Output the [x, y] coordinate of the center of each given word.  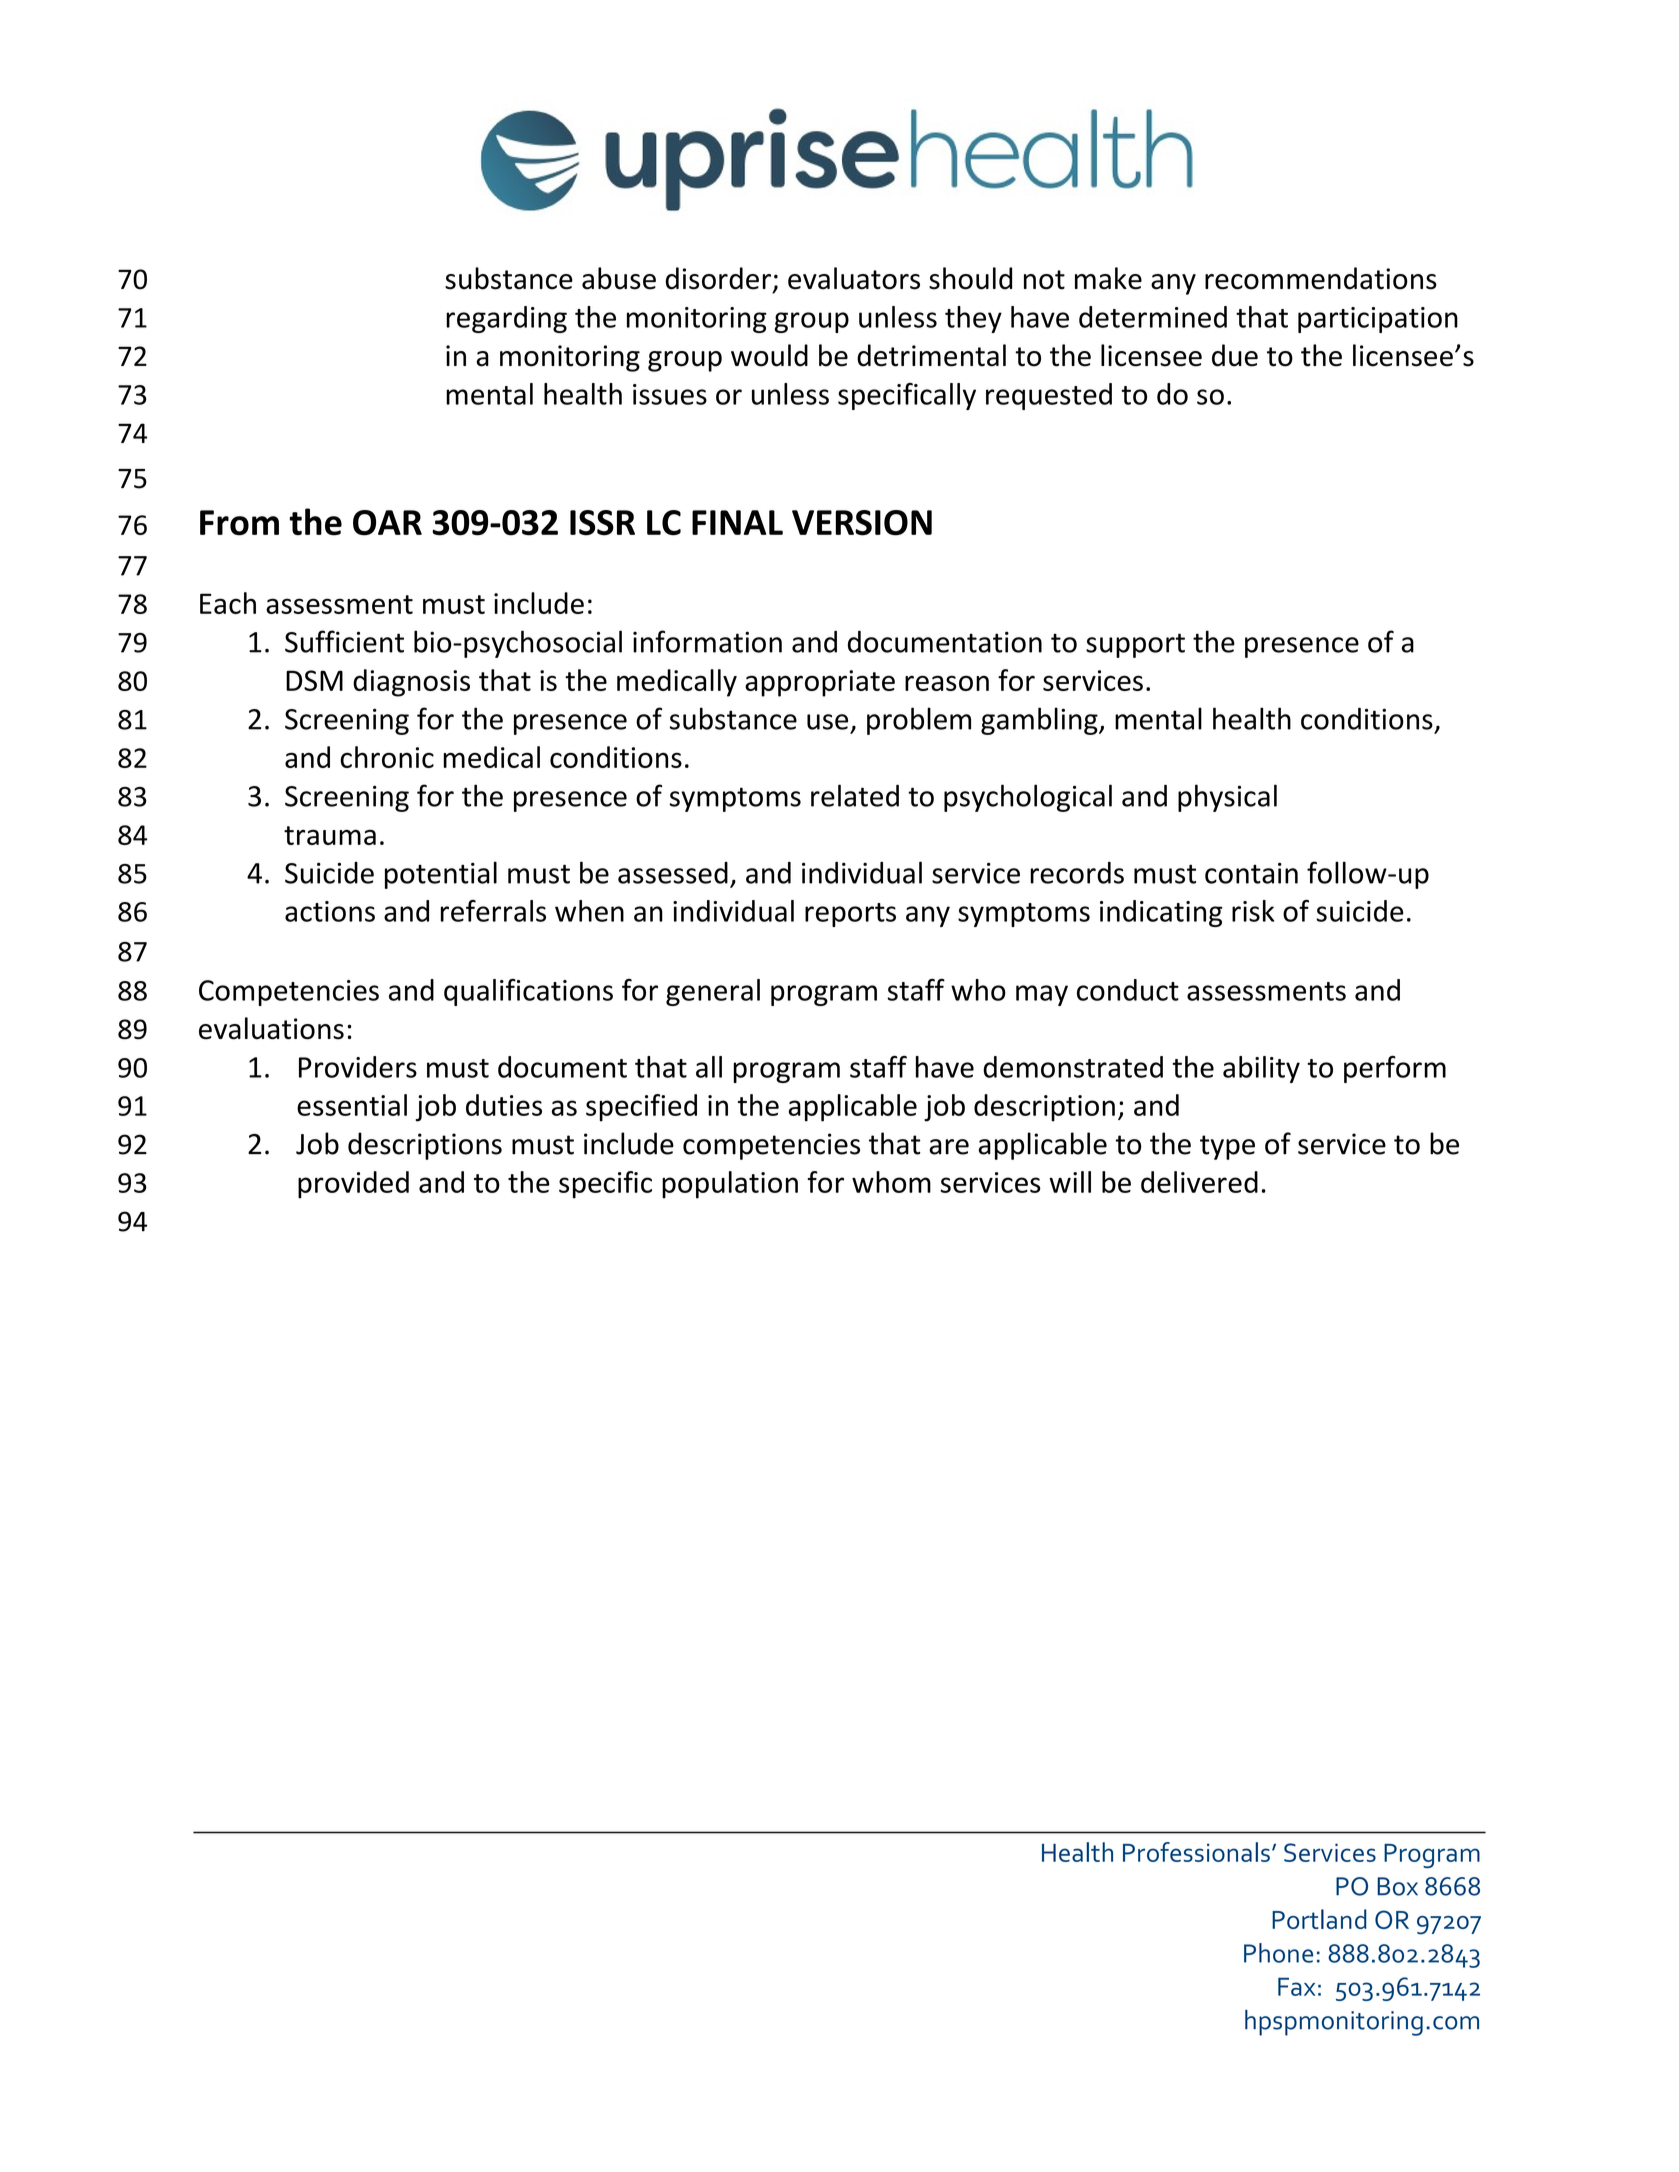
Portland [1319, 1919]
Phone [1278, 1953]
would [769, 355]
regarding [506, 319]
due [1235, 355]
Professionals [1196, 1852]
